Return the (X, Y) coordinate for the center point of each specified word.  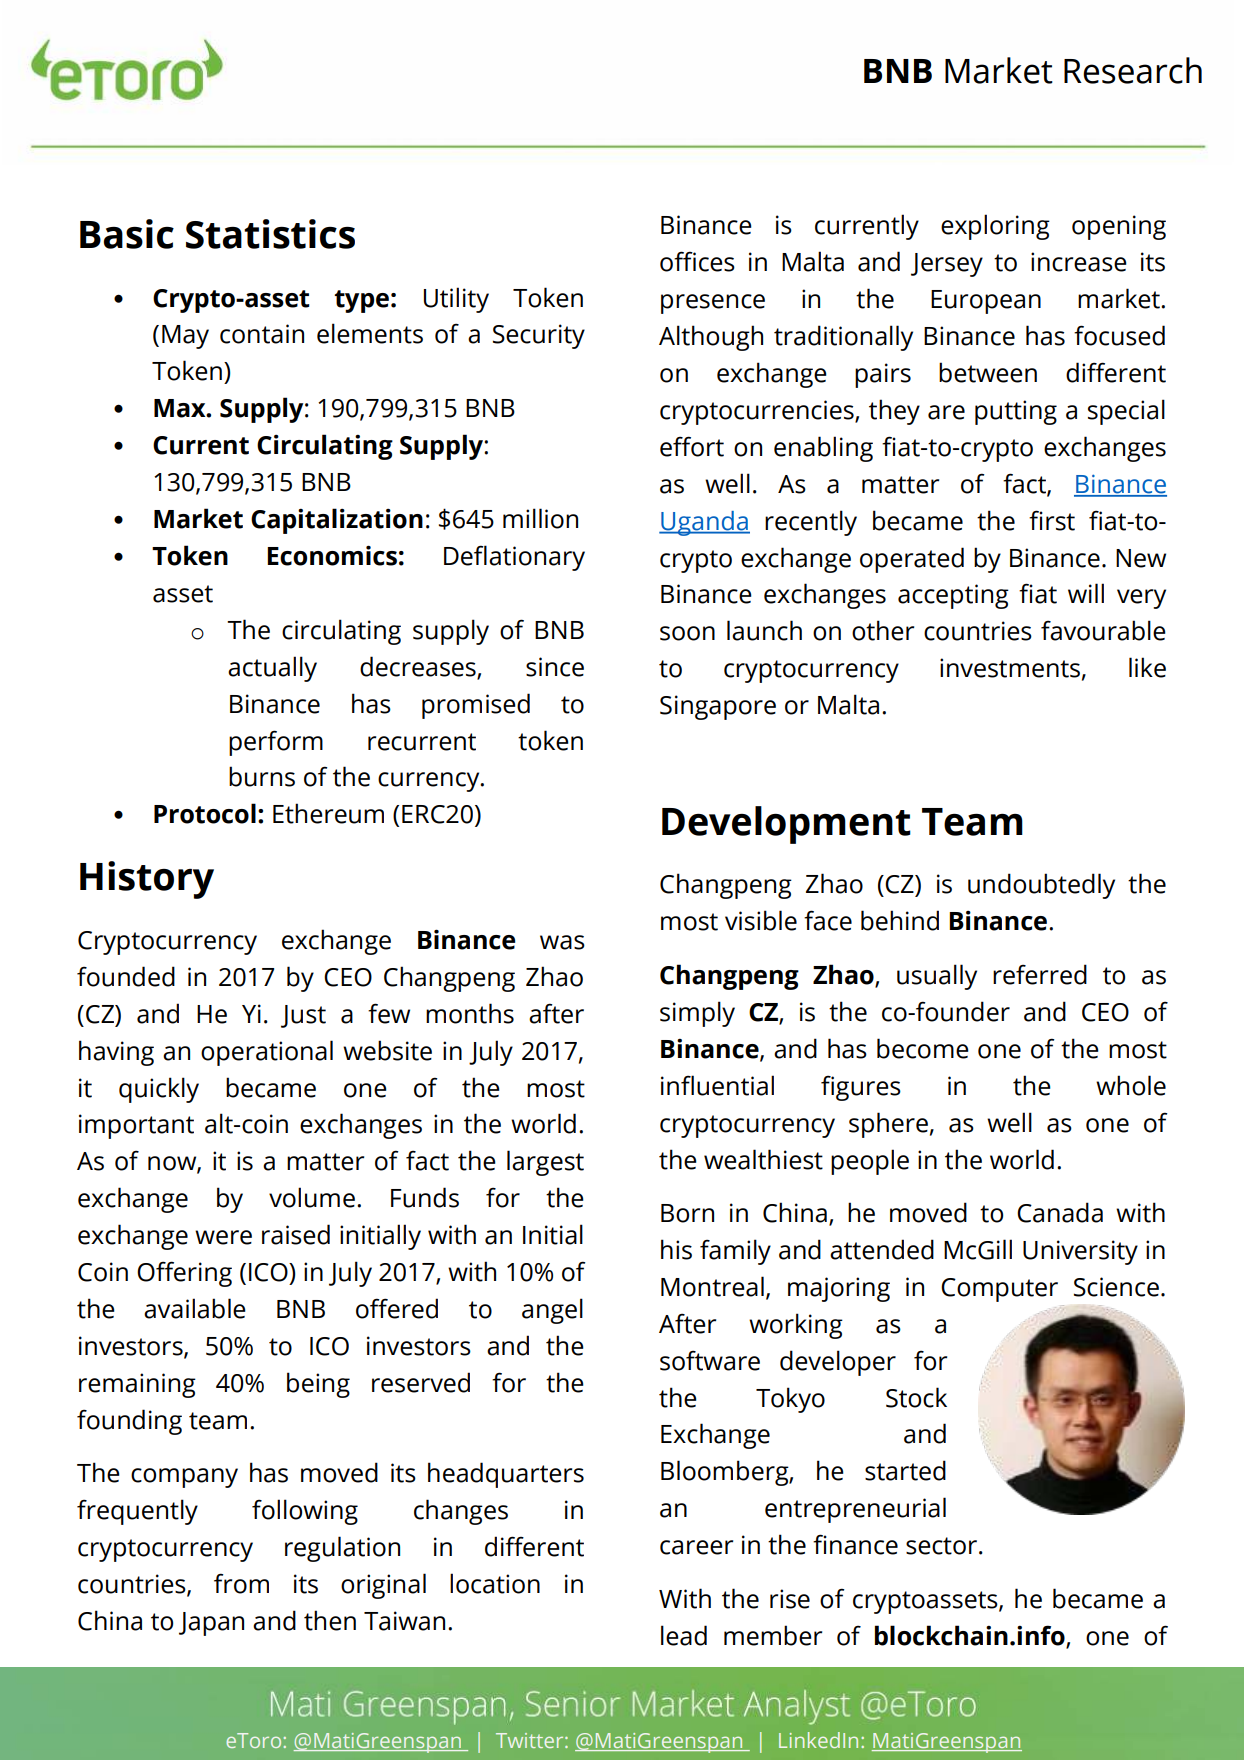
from (241, 1583)
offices (697, 261)
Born (687, 1213)
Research (1133, 70)
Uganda (704, 523)
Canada (1060, 1212)
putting (1016, 412)
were (223, 1237)
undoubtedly (1041, 886)
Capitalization (337, 521)
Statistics (270, 234)
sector (943, 1546)
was (562, 942)
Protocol (205, 813)
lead (684, 1635)
